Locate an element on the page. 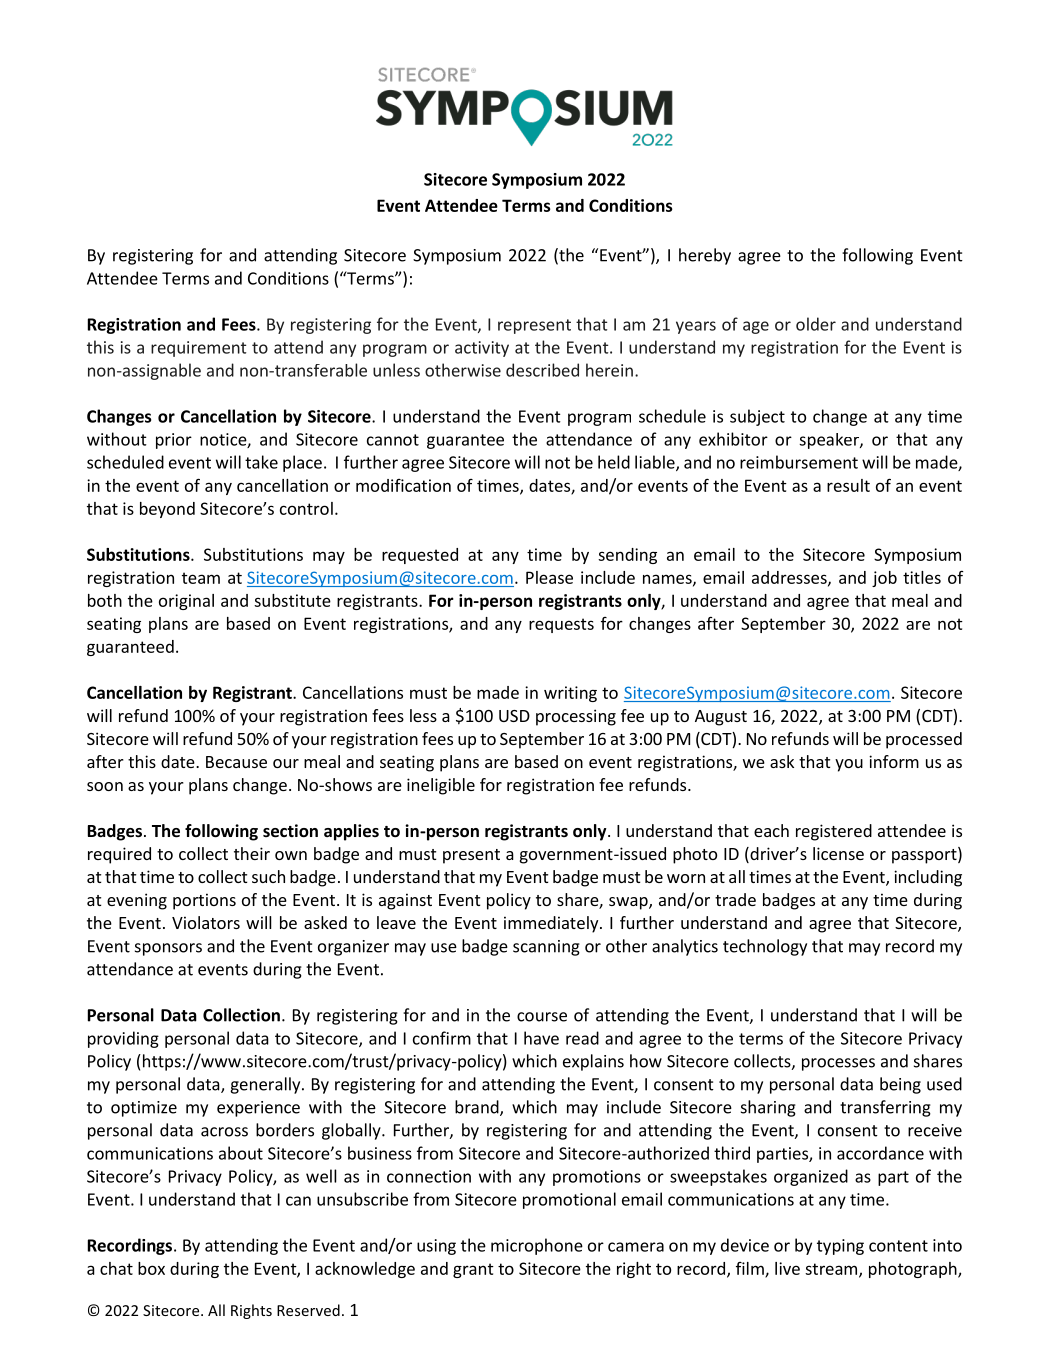 This document has width=1049, height=1358. requirement is located at coordinates (198, 349).
